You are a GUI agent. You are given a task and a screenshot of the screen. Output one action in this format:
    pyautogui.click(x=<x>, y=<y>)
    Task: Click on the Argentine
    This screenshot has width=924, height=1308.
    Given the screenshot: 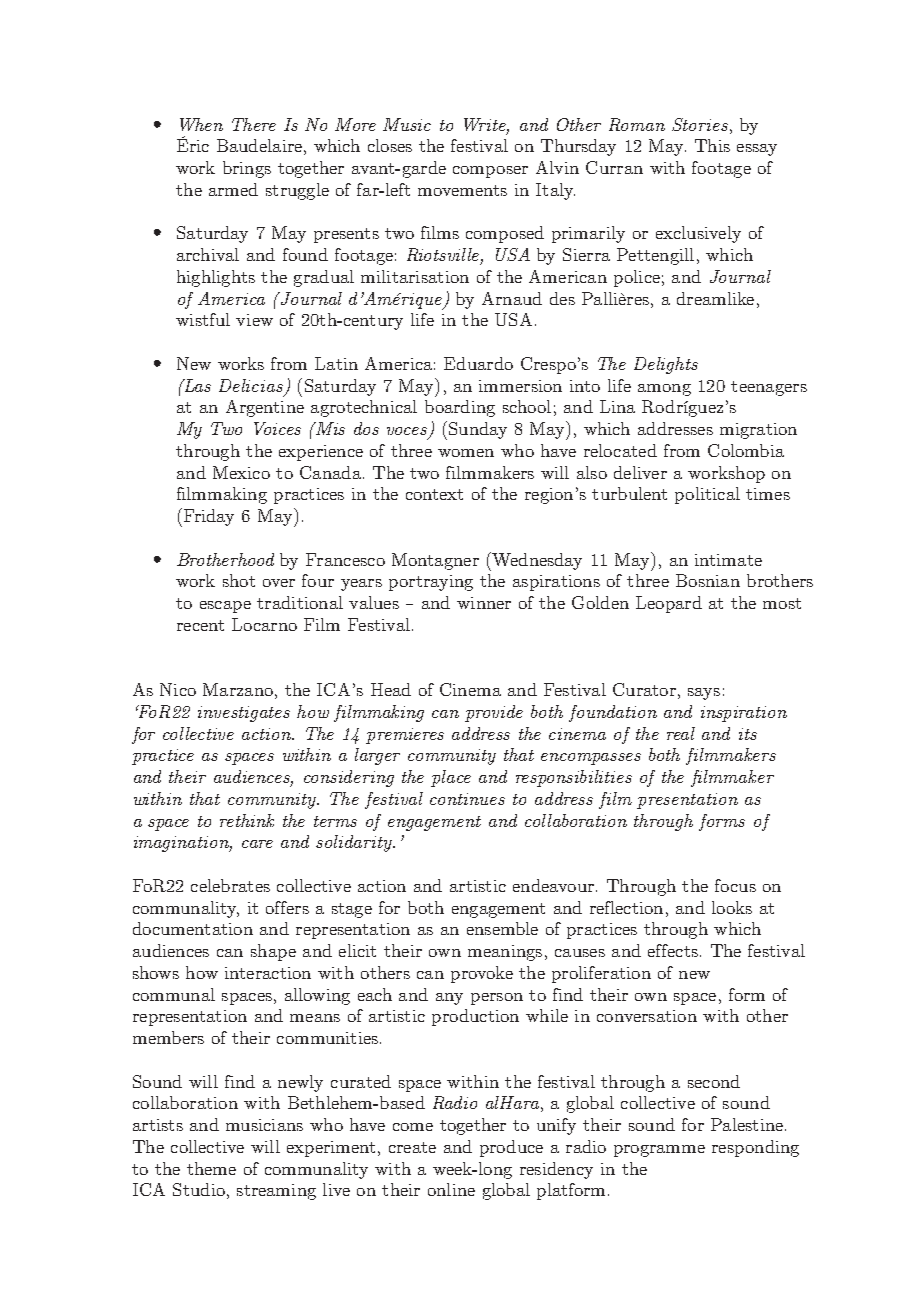 What is the action you would take?
    pyautogui.click(x=265, y=408)
